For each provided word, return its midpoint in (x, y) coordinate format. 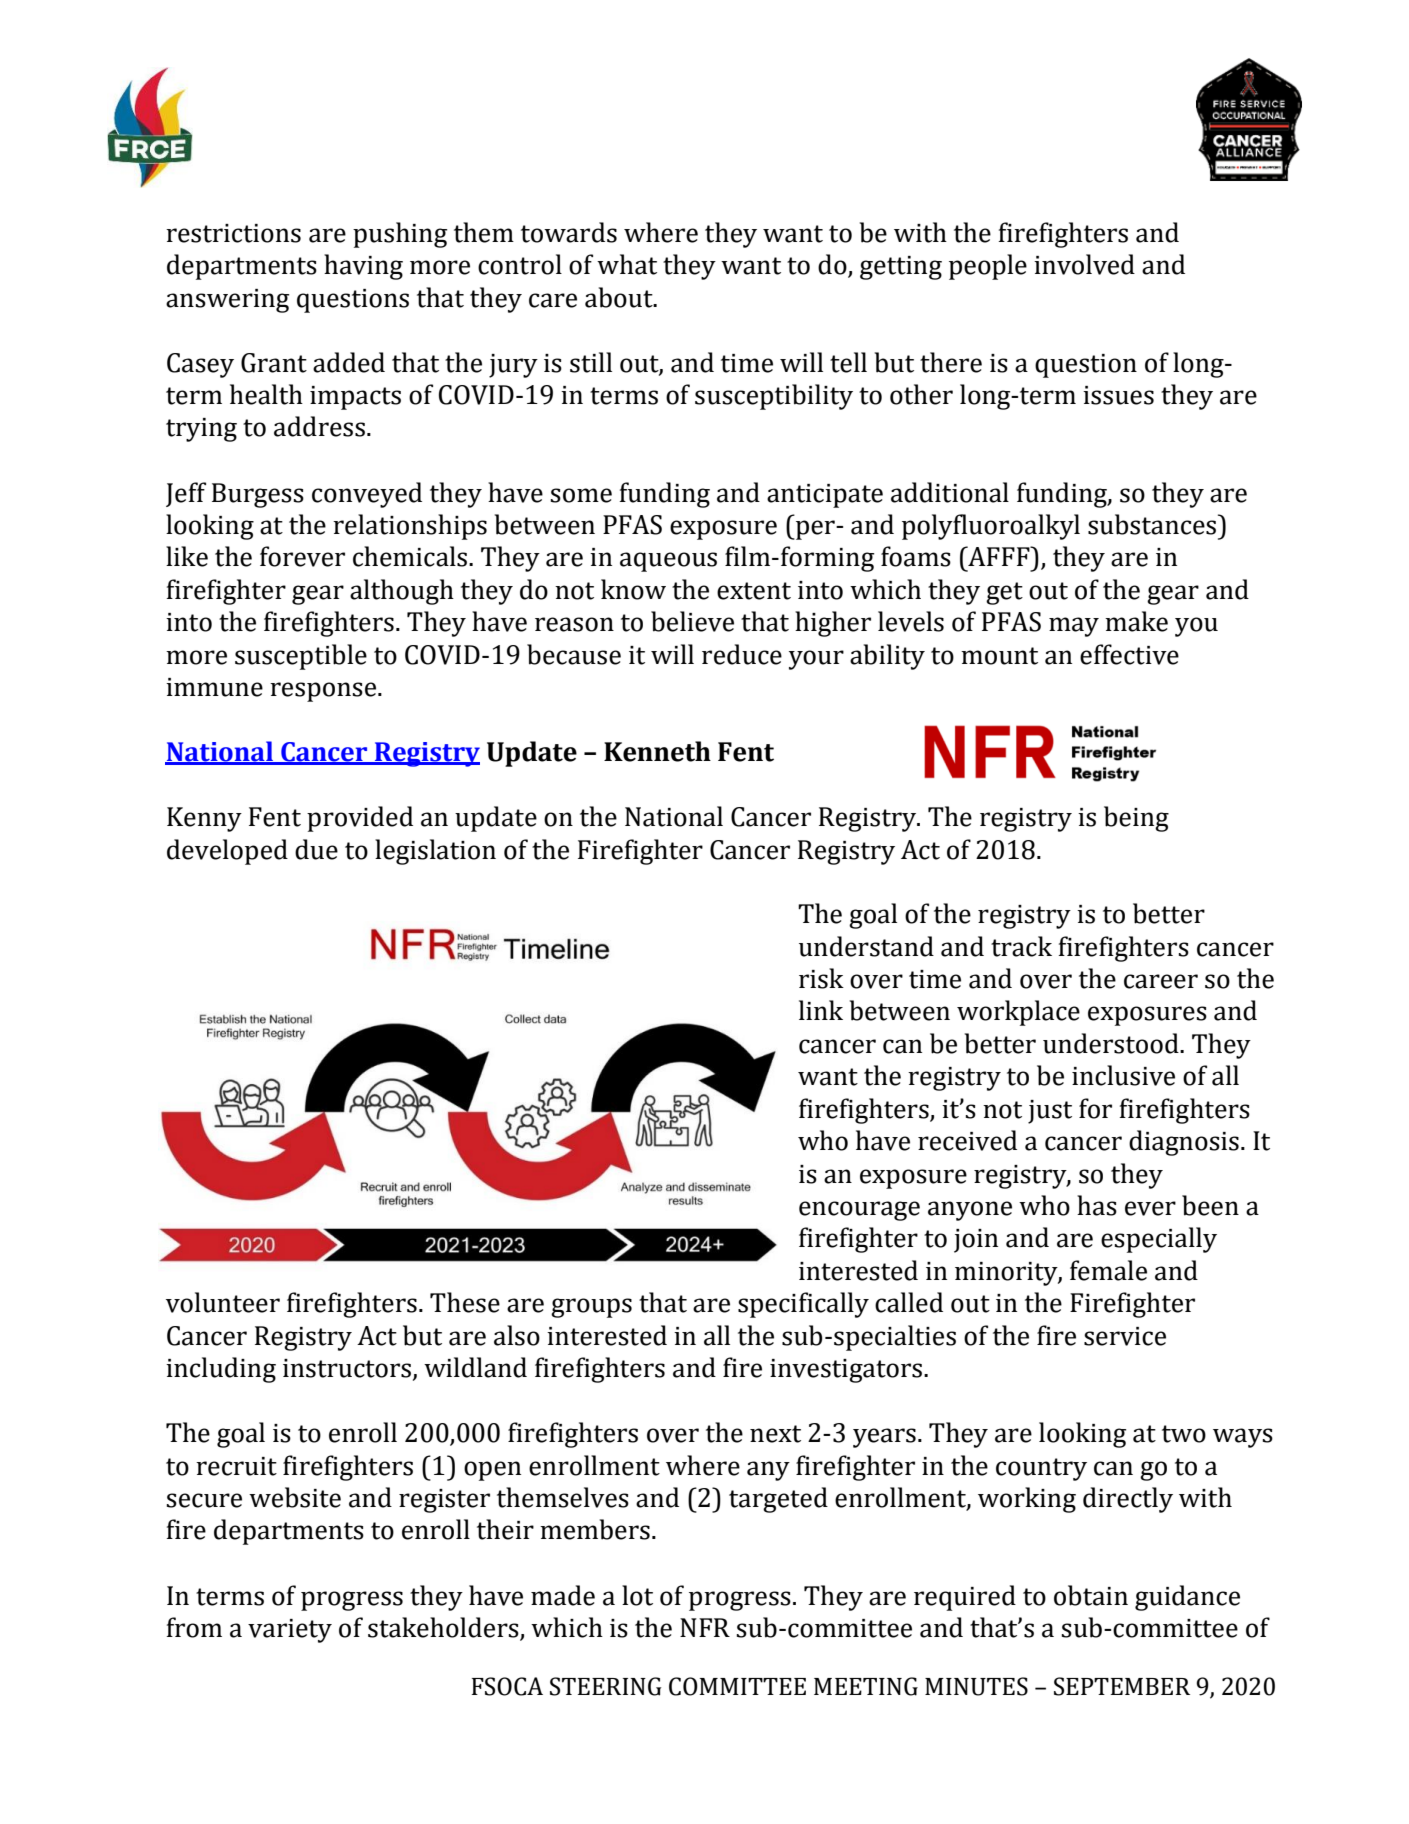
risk (821, 978)
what (627, 264)
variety (290, 1631)
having (363, 267)
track (1021, 946)
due (316, 849)
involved (1084, 264)
